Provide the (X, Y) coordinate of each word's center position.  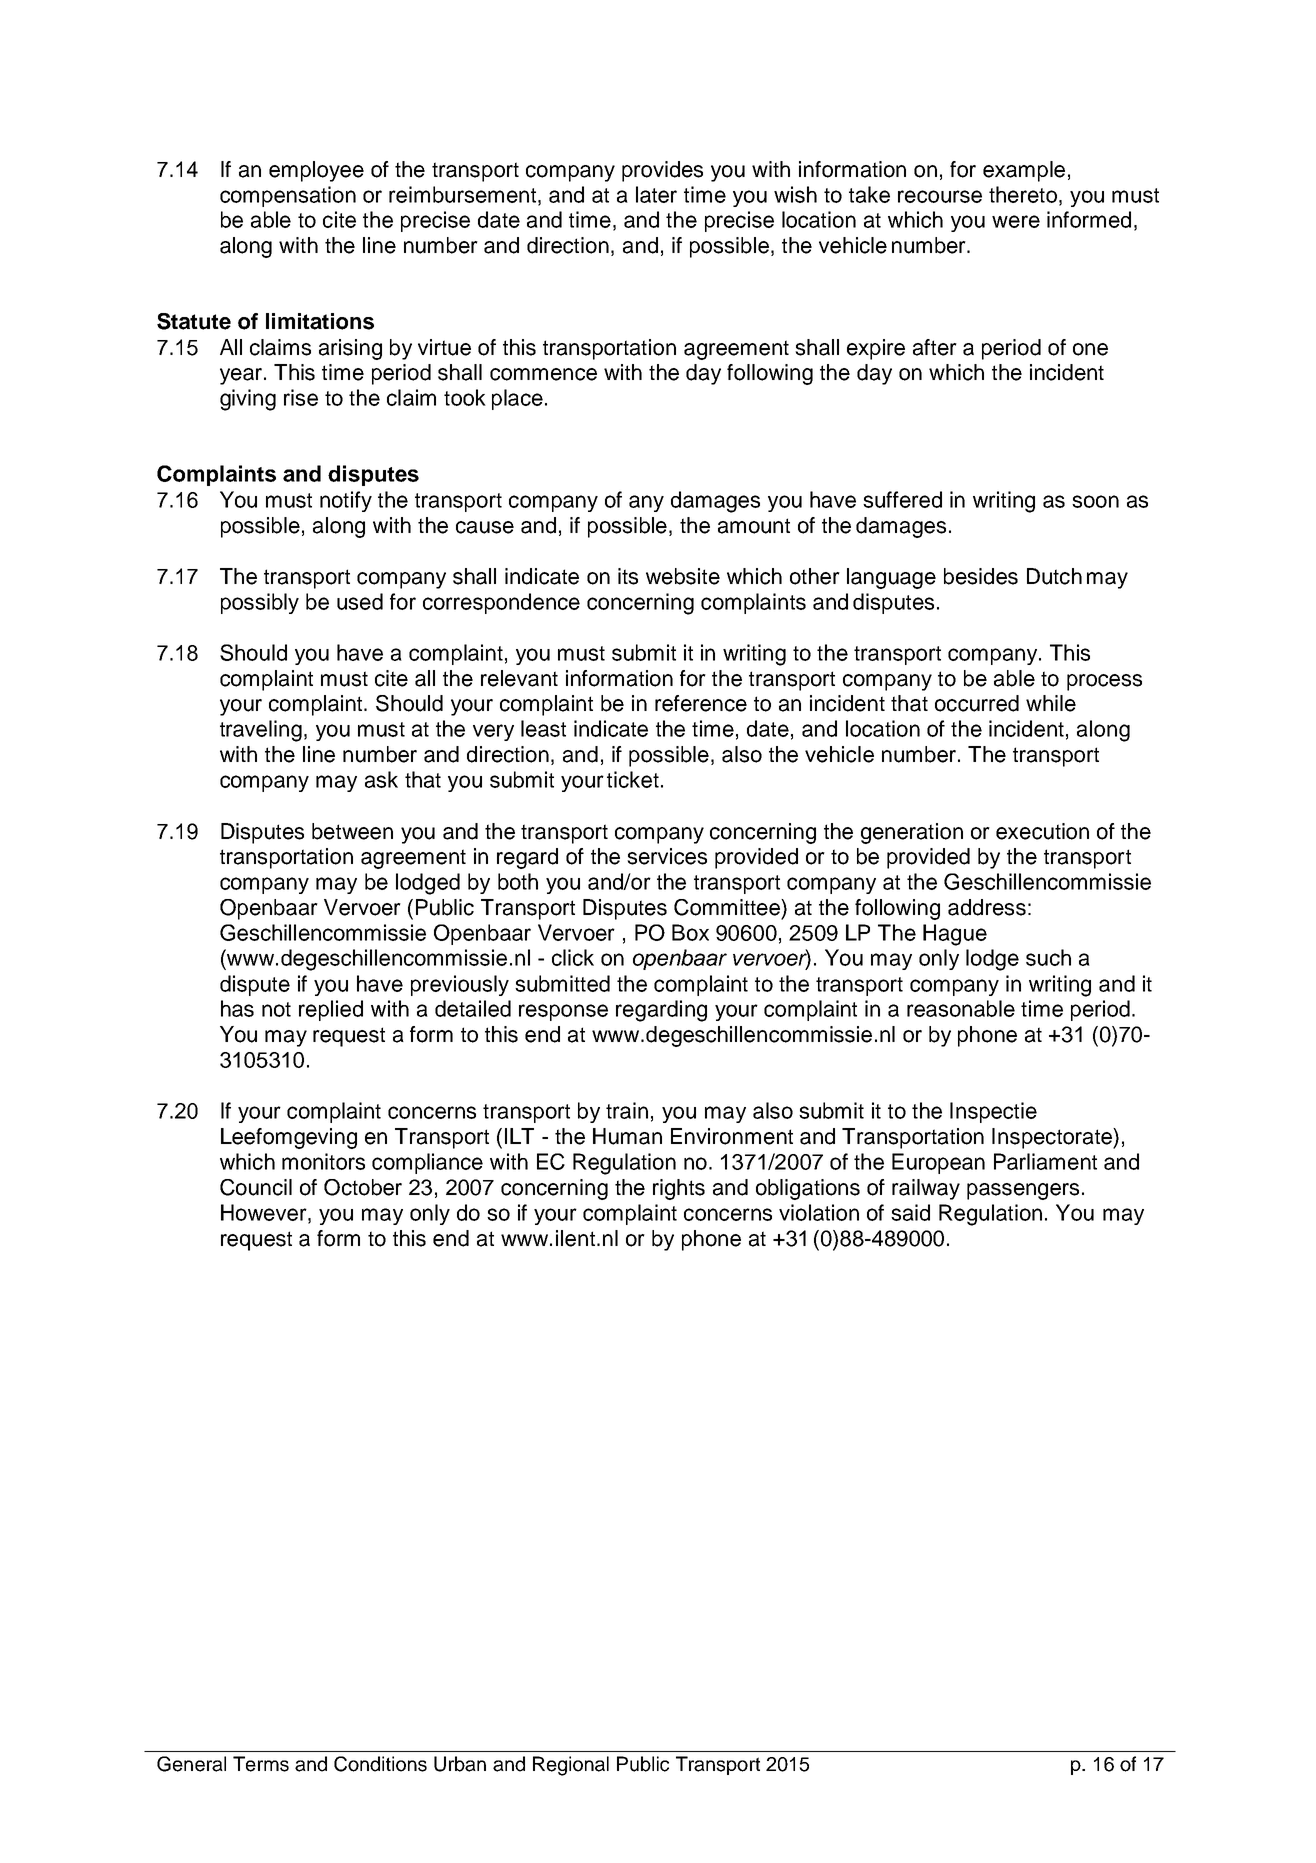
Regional (571, 1766)
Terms (261, 1764)
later (656, 194)
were (1016, 221)
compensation (288, 196)
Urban (460, 1764)
